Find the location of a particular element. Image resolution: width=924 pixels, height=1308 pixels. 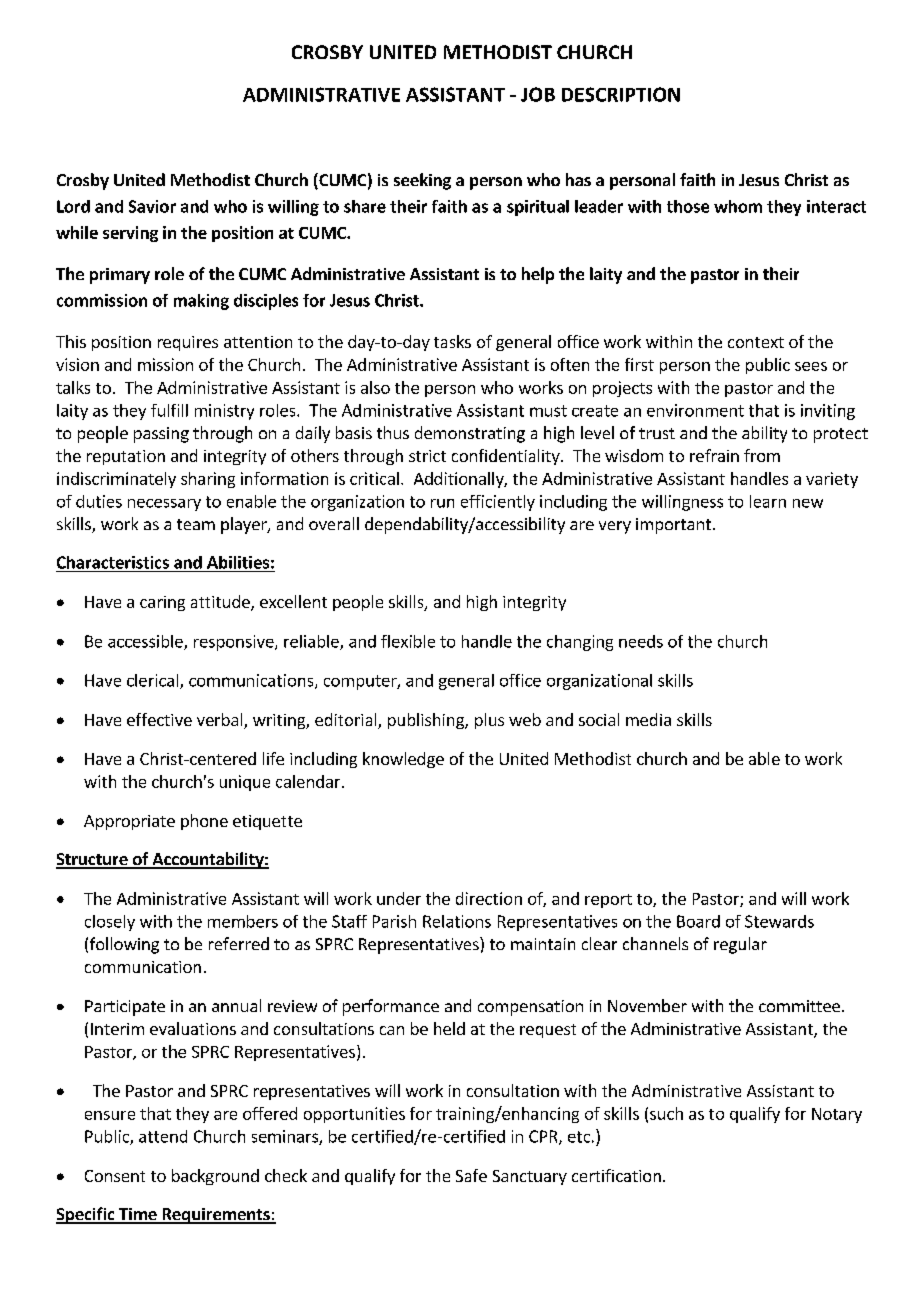

Safe is located at coordinates (471, 1175).
